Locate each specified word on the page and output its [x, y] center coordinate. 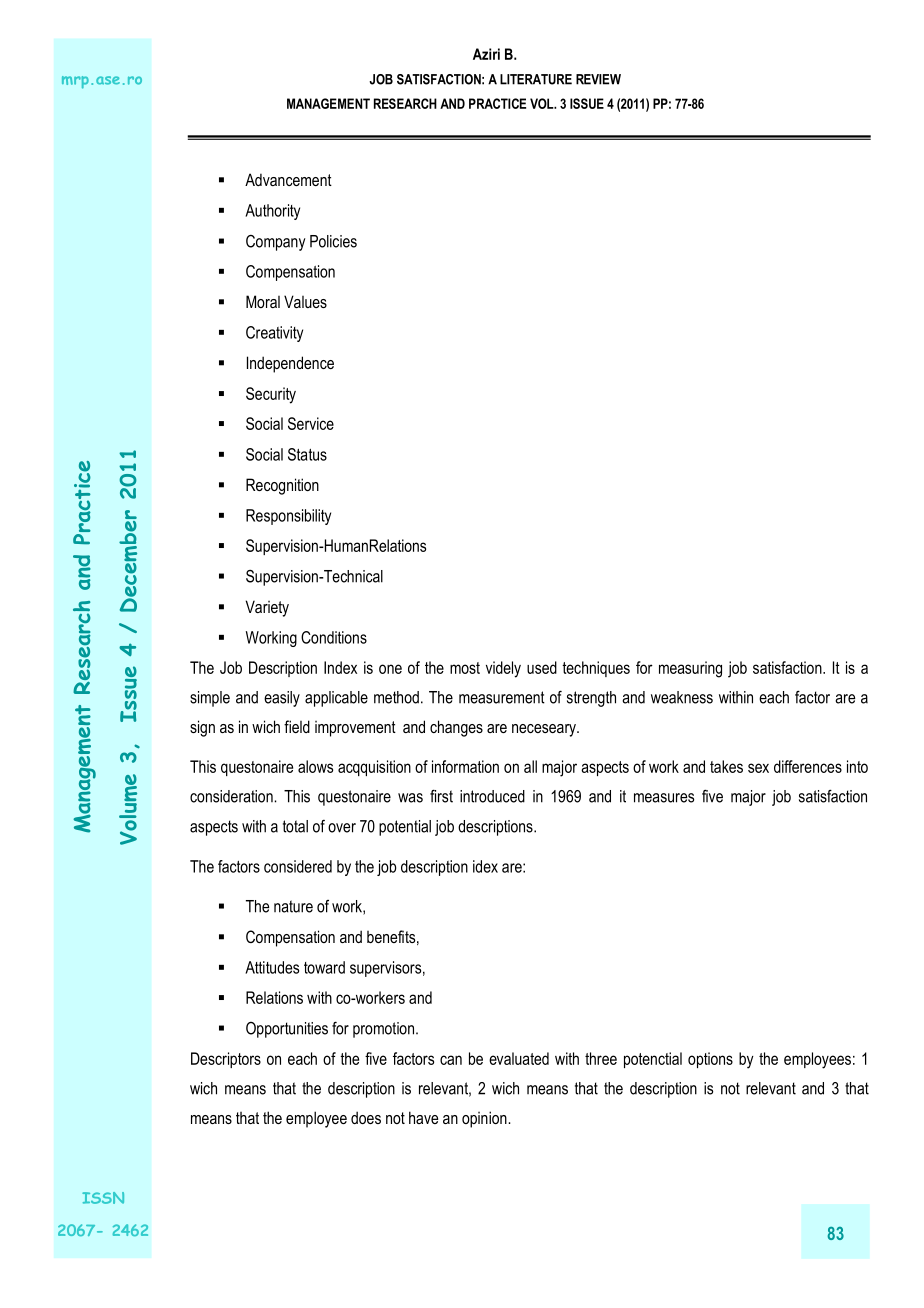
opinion [485, 1119]
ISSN [103, 1198]
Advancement [288, 179]
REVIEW [598, 79]
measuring [690, 669]
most [465, 668]
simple [210, 699]
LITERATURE [536, 79]
